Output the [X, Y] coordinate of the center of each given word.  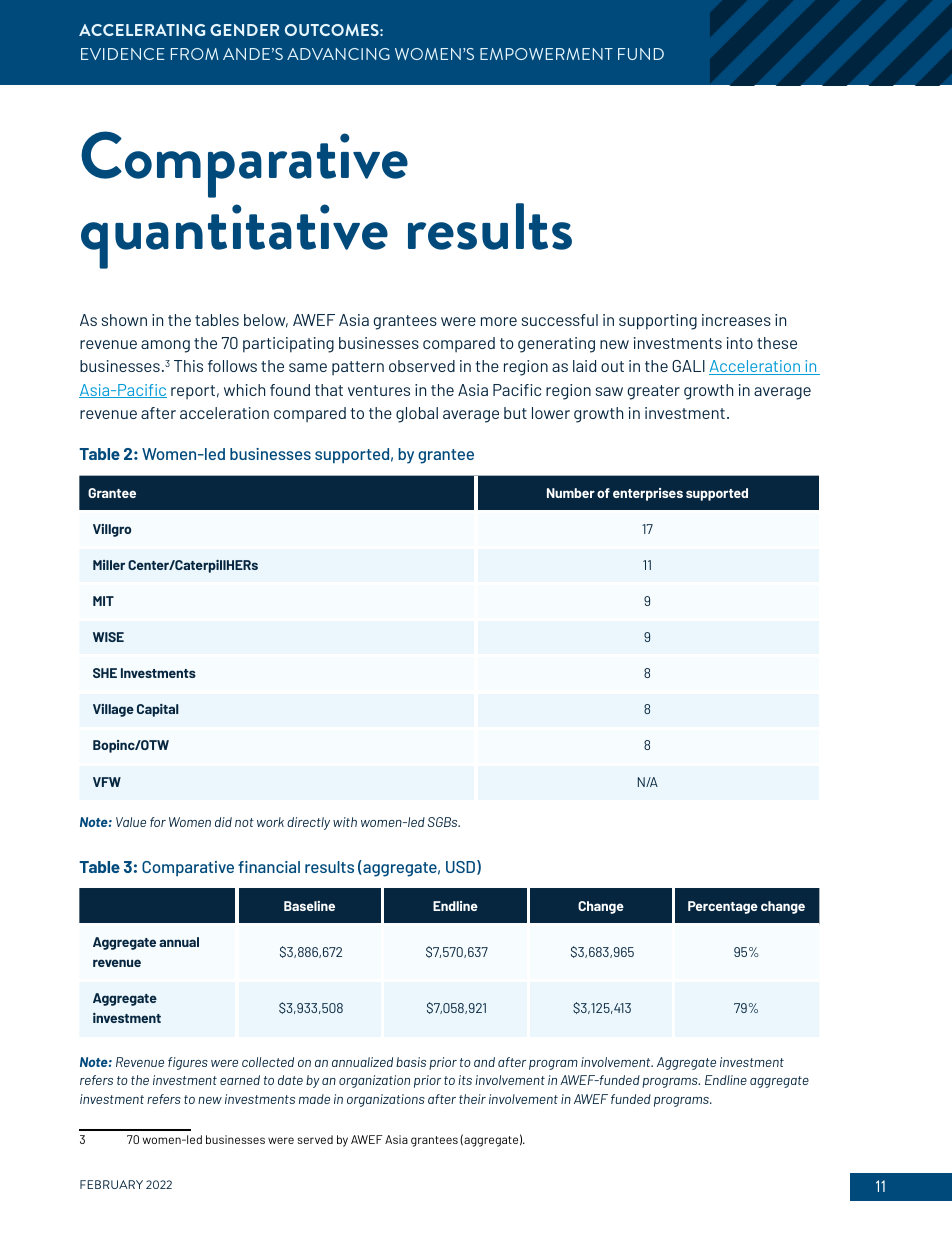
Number [571, 493]
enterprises [648, 494]
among [165, 346]
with [345, 822]
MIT [103, 601]
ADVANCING [338, 54]
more [499, 321]
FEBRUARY [111, 1184]
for [158, 822]
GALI [688, 366]
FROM [194, 54]
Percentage [723, 907]
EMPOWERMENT [546, 54]
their [472, 1099]
